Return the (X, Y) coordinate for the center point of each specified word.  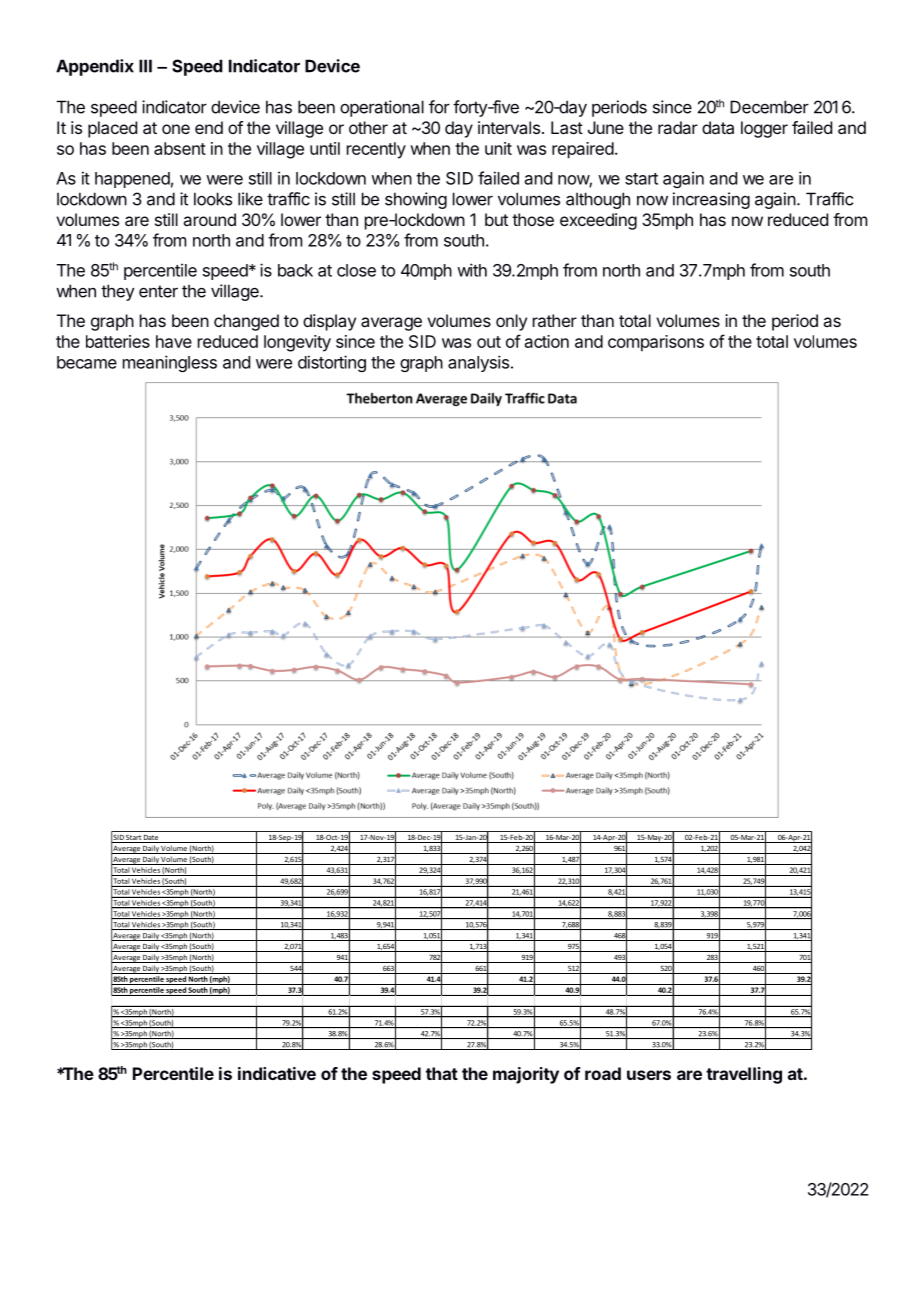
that (442, 1073)
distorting (332, 363)
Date (151, 839)
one (176, 129)
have (174, 341)
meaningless (170, 363)
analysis (478, 363)
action (547, 341)
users (649, 1075)
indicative (277, 1073)
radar (678, 127)
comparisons (656, 343)
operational (382, 108)
